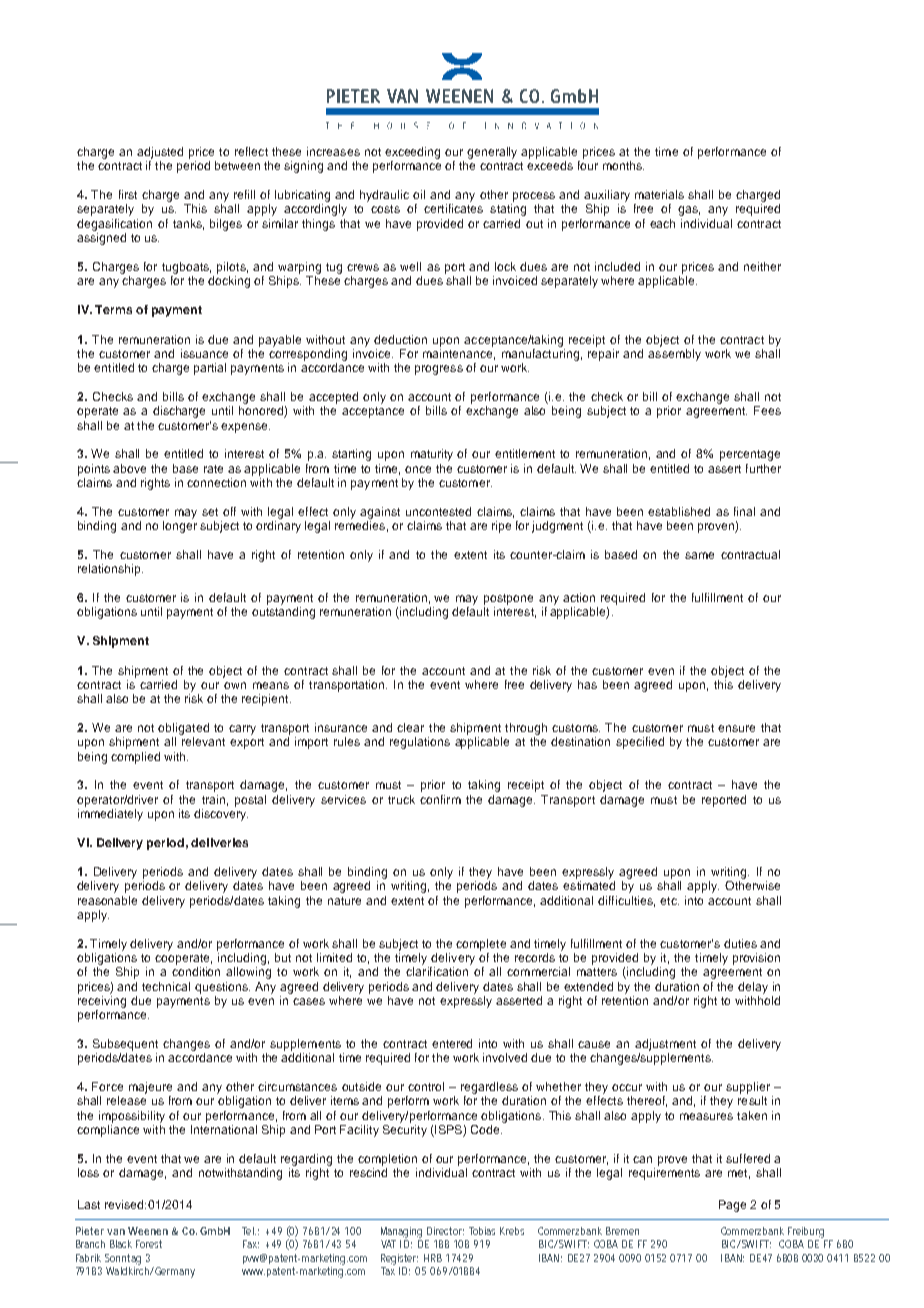  What do you see at coordinates (659, 194) in the screenshot?
I see `materials` at bounding box center [659, 194].
